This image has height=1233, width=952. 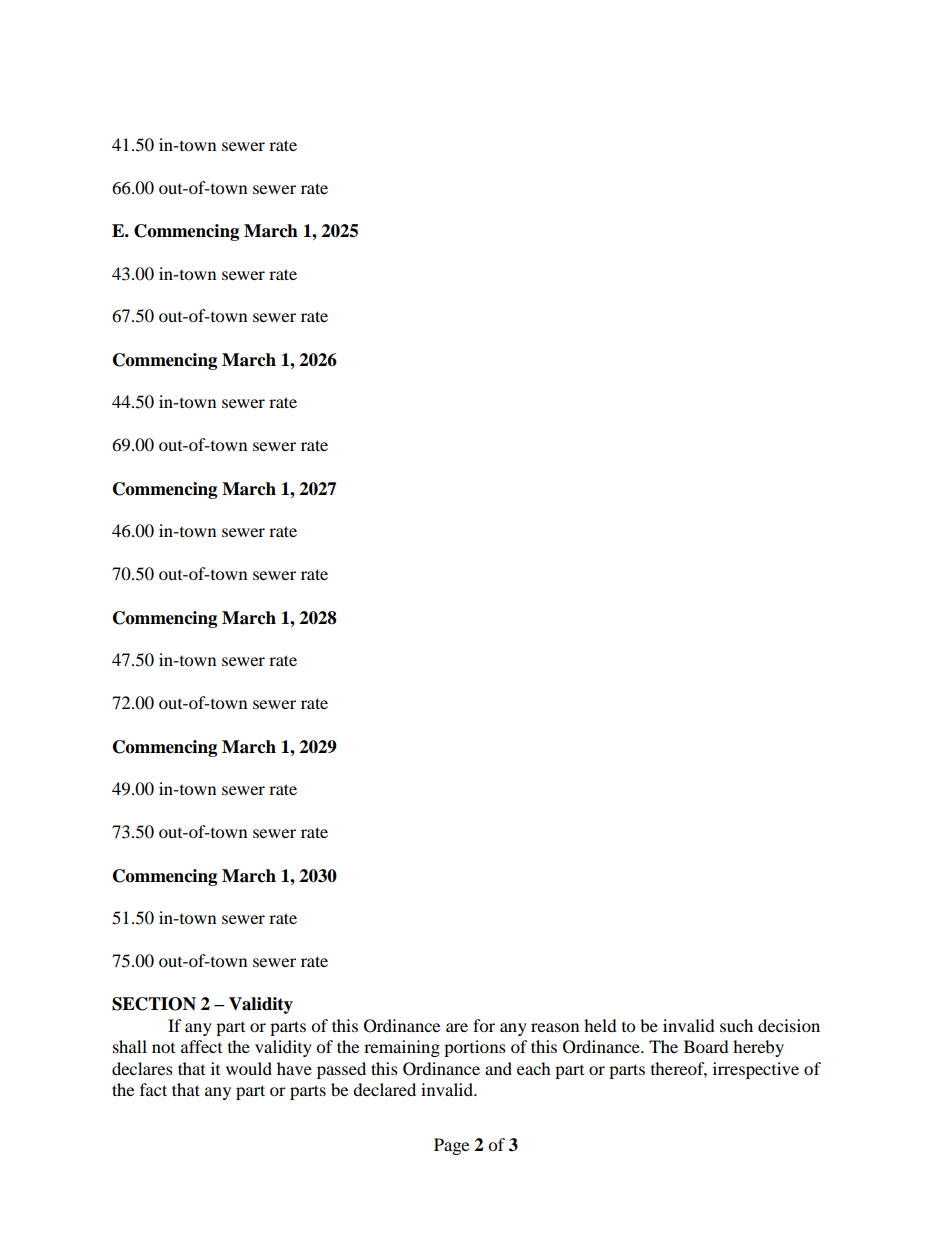 I want to click on affect, so click(x=201, y=1046).
